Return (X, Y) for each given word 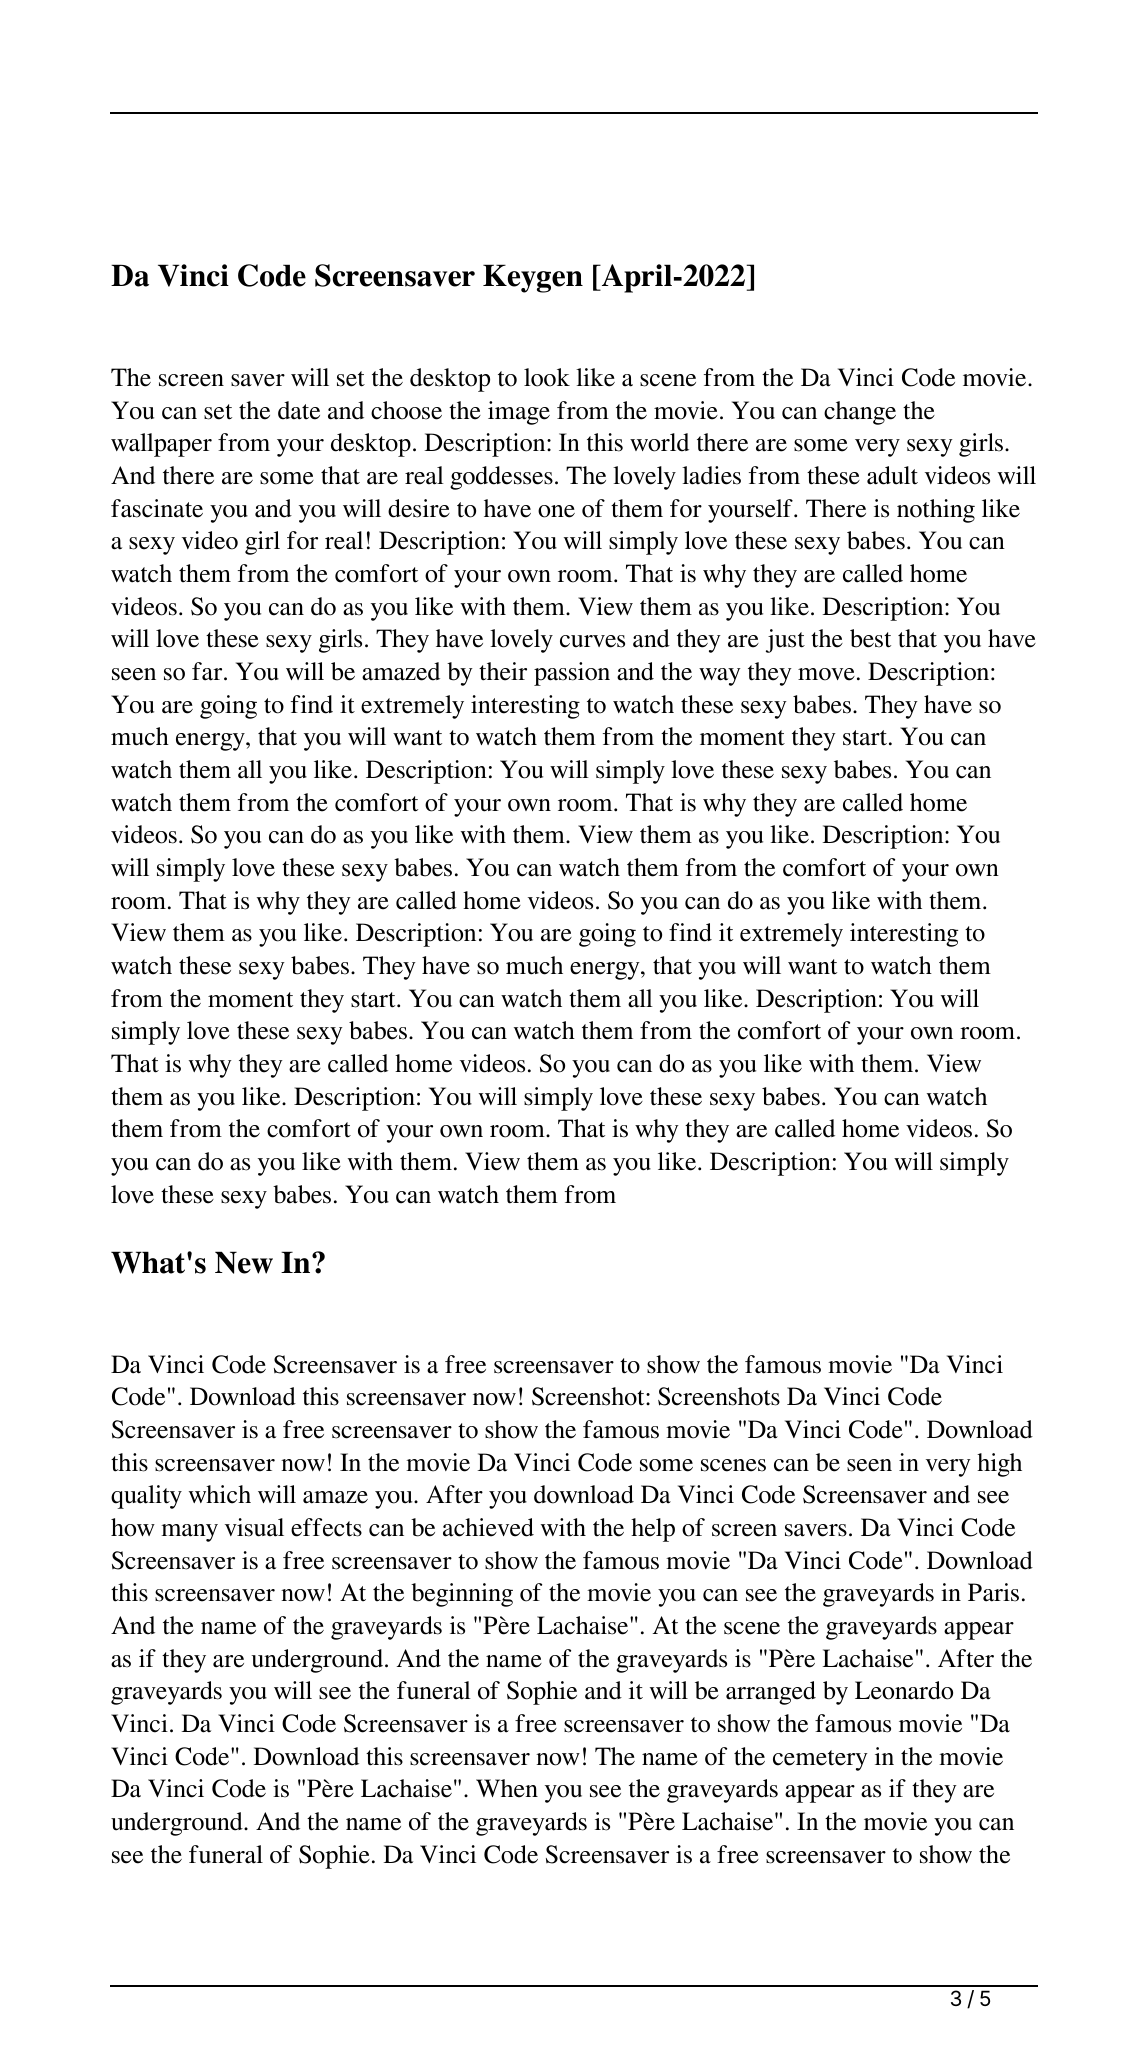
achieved (488, 1527)
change (860, 413)
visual (254, 1527)
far (208, 671)
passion (572, 674)
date (299, 410)
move (826, 674)
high (999, 1465)
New (244, 1262)
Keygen (533, 278)
